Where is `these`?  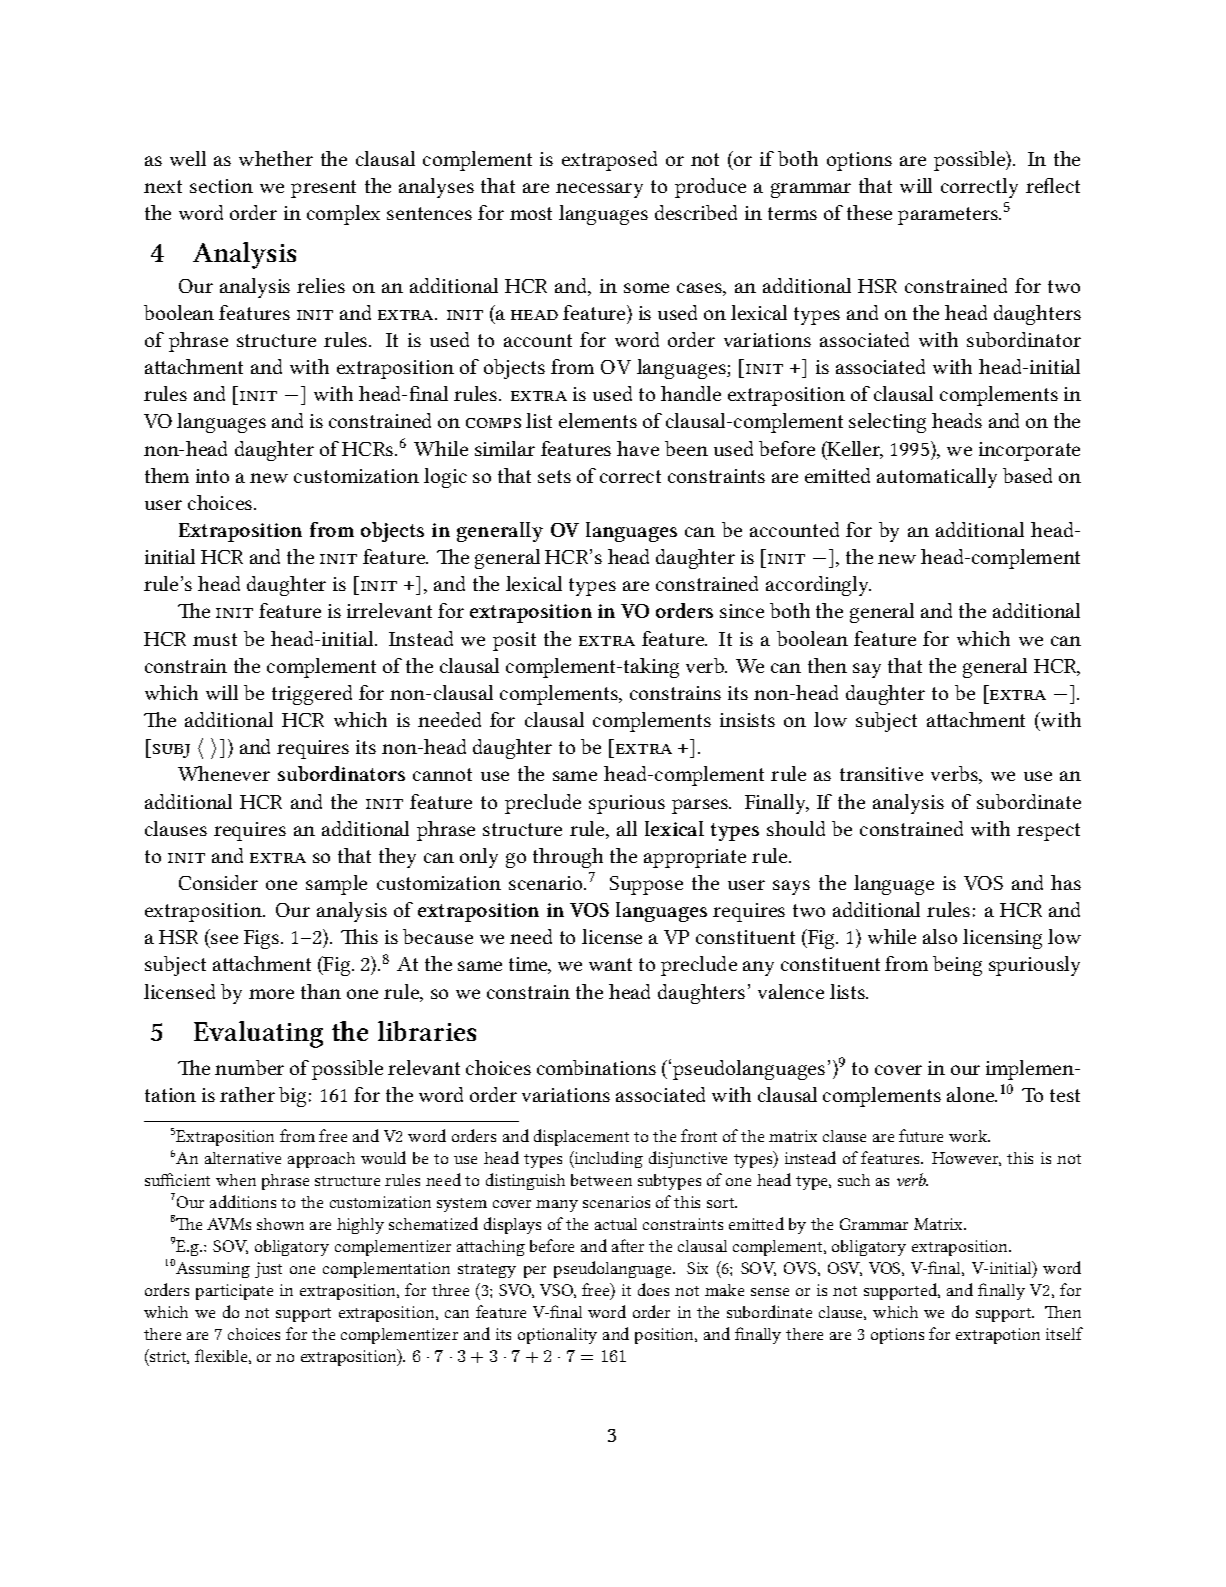
these is located at coordinates (869, 212).
